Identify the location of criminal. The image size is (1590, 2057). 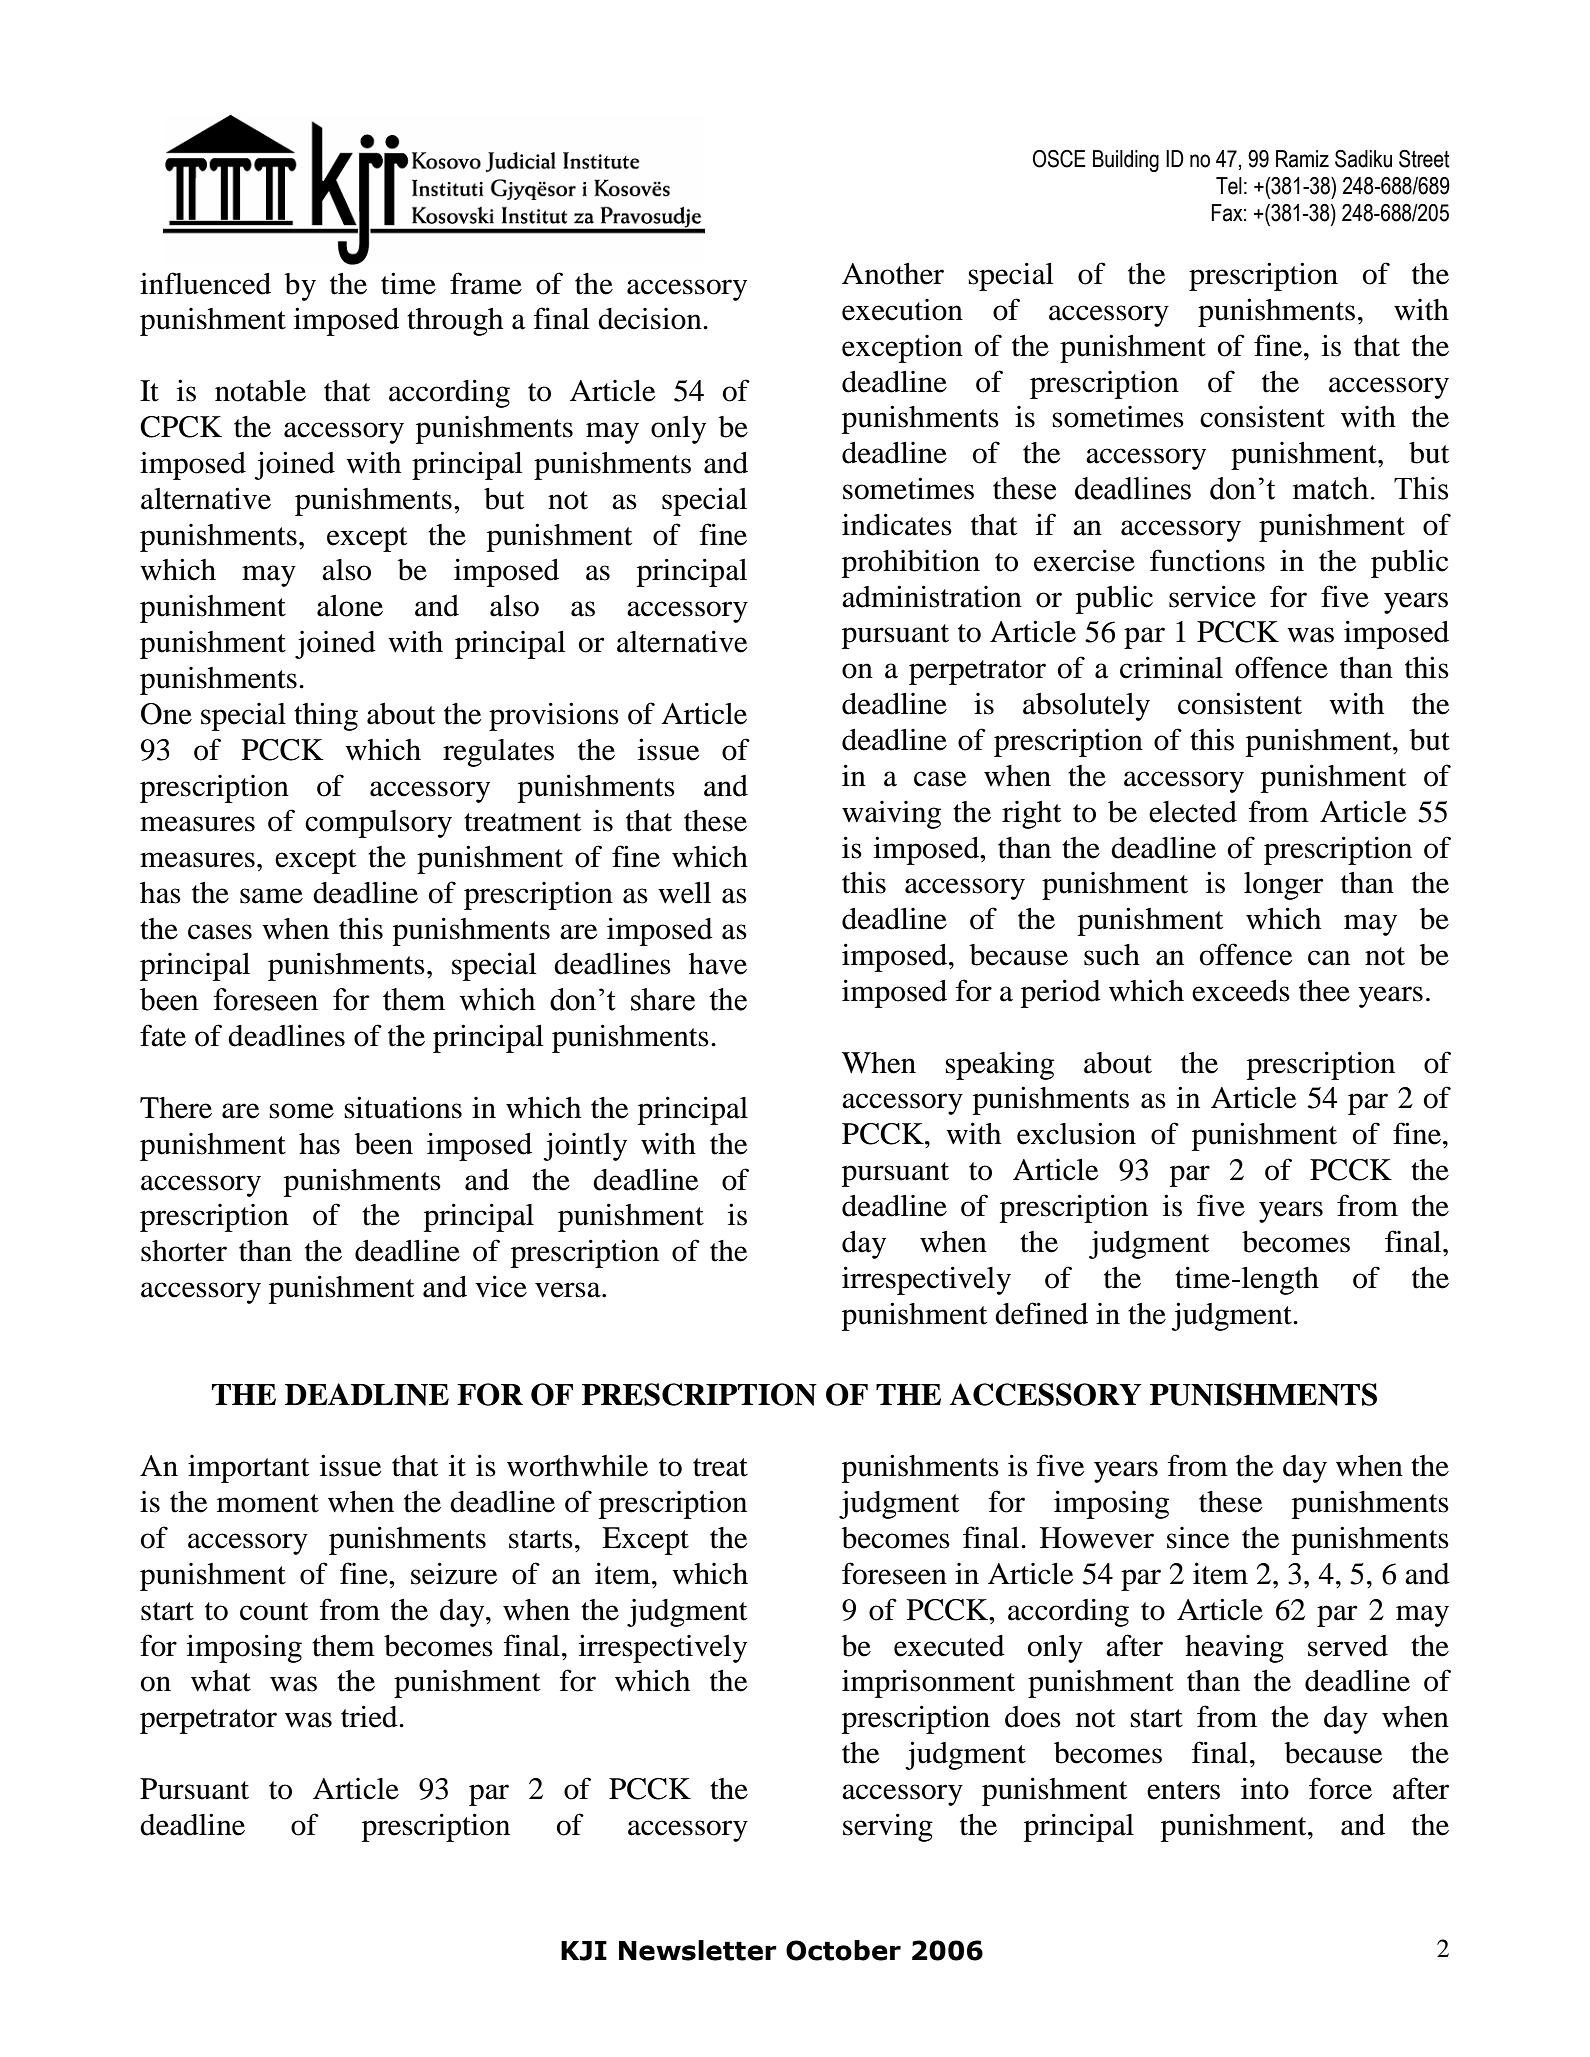
(1171, 667).
